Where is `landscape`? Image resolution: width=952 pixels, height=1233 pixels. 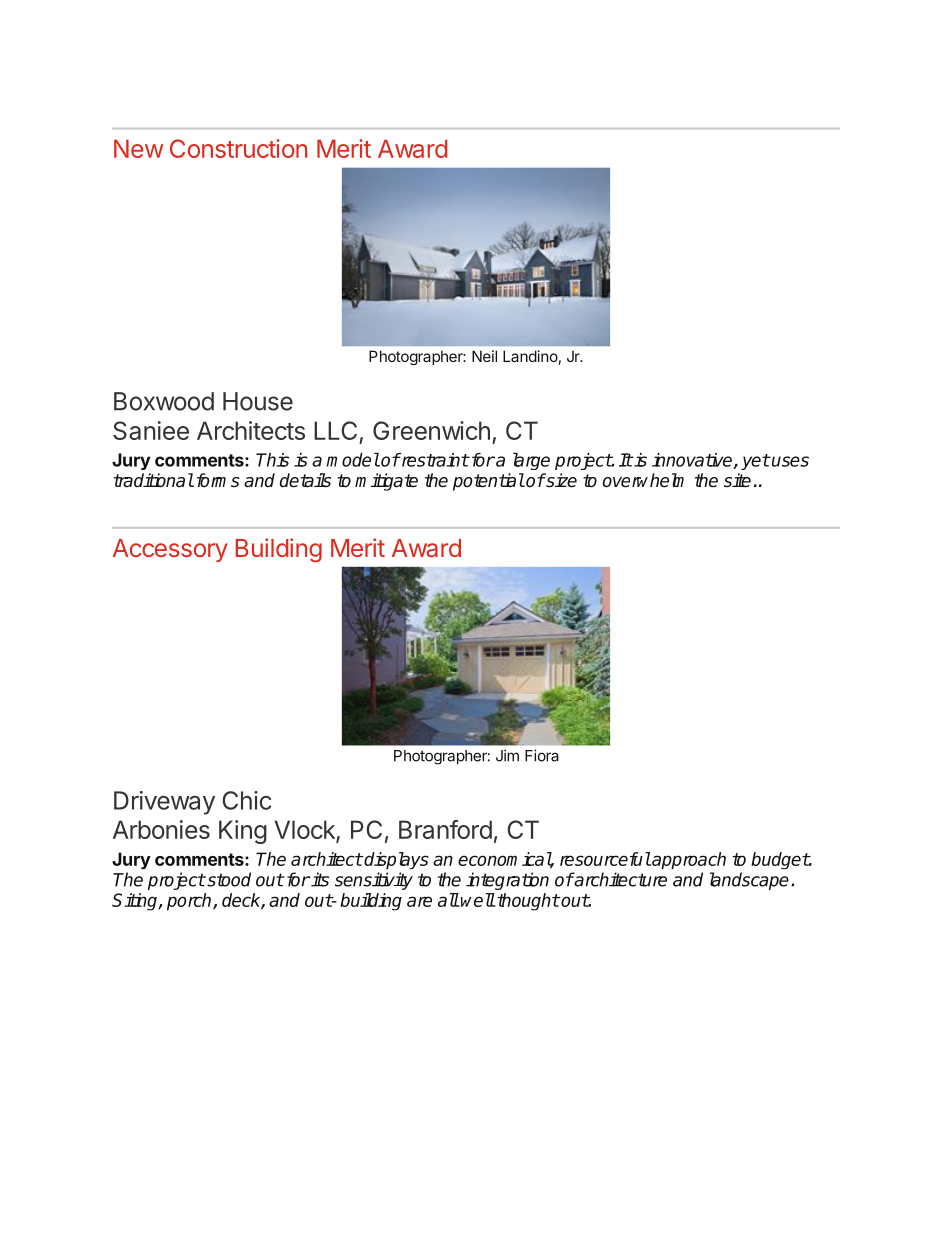 landscape is located at coordinates (749, 881).
